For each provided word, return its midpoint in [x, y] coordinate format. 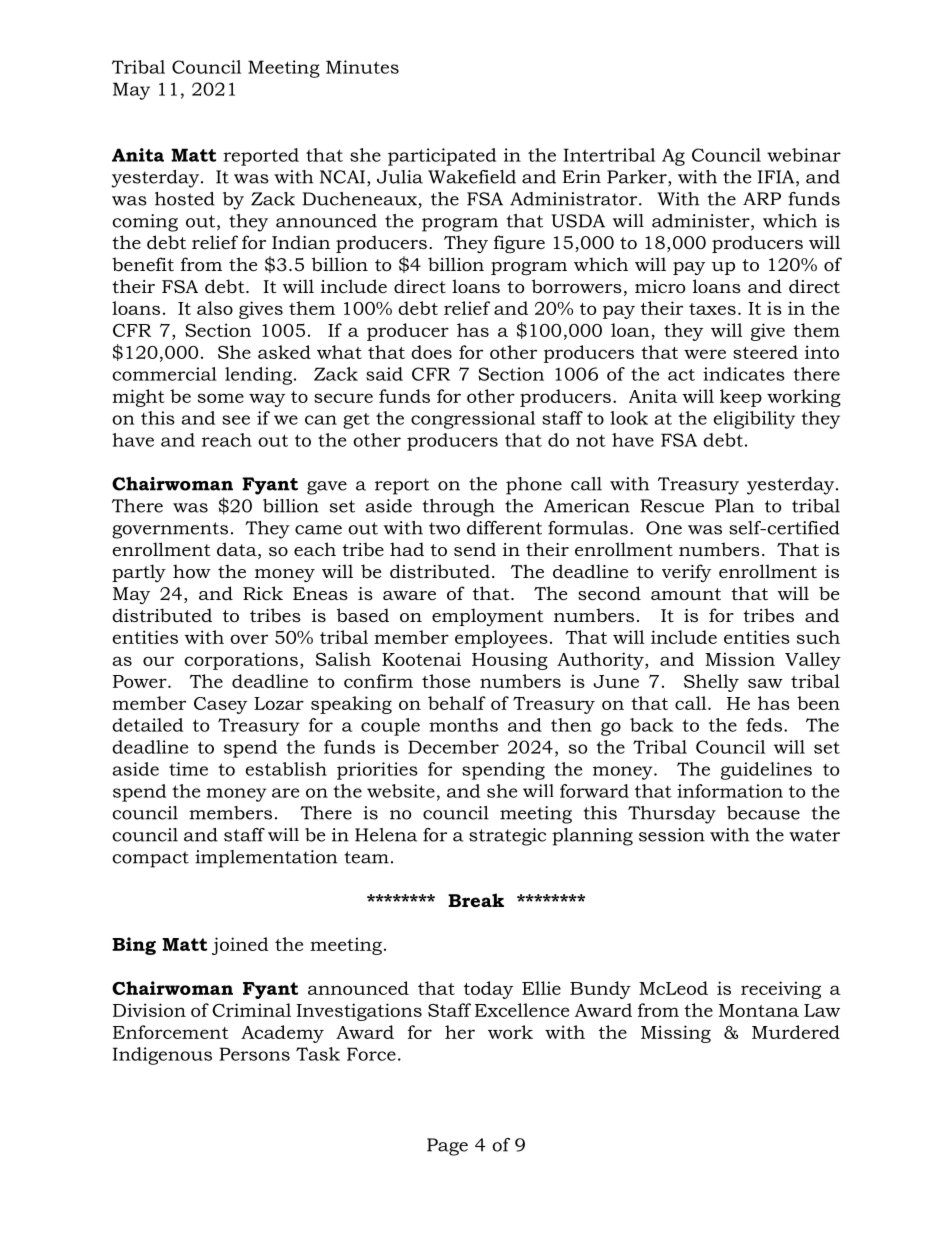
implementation [266, 859]
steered [765, 352]
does [431, 352]
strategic [507, 837]
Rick [263, 593]
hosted [185, 199]
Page [447, 1147]
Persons [254, 1054]
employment [487, 617]
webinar [804, 155]
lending [258, 376]
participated [442, 157]
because [763, 813]
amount [686, 594]
